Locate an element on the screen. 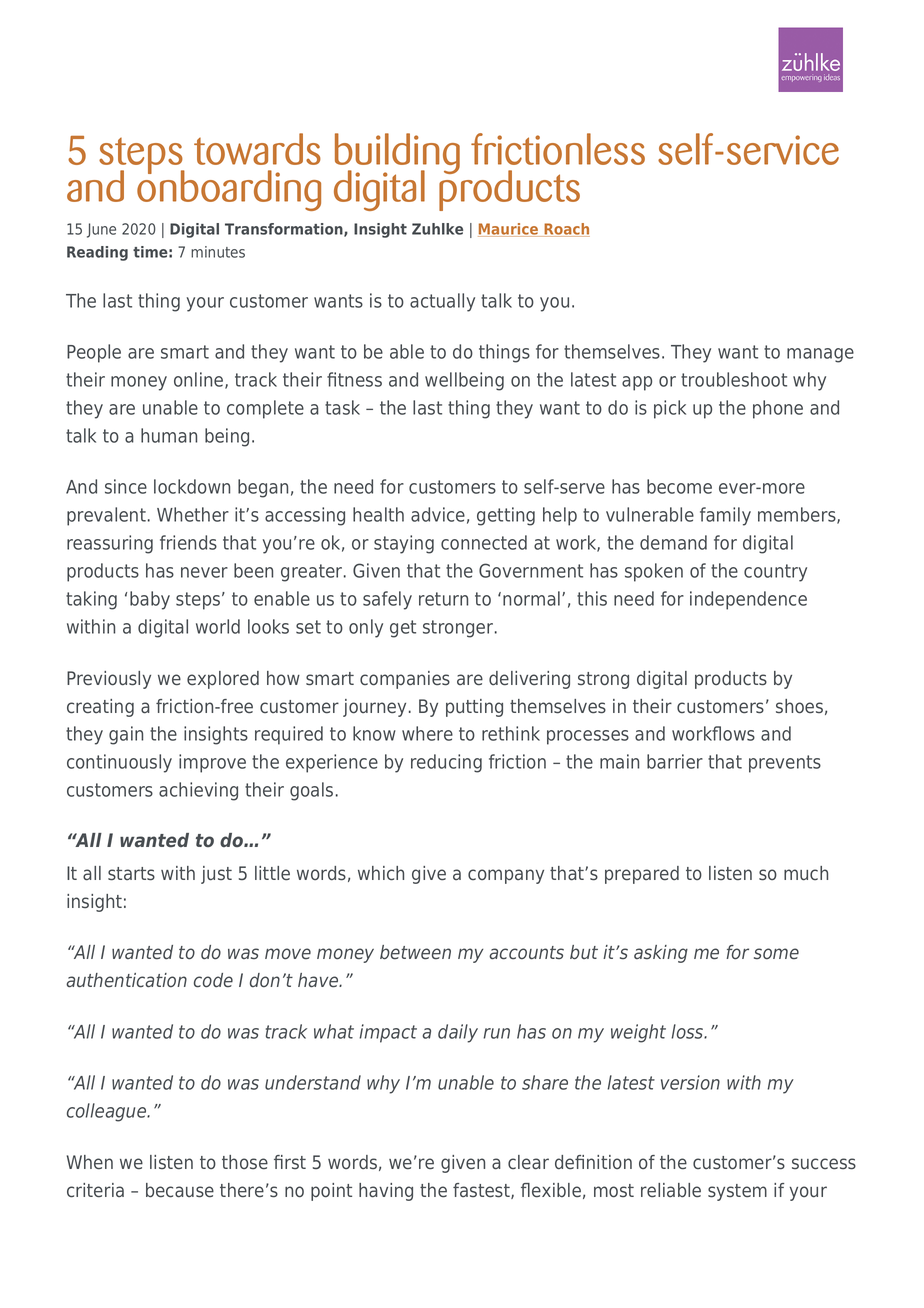 This screenshot has width=924, height=1308. between is located at coordinates (415, 952).
